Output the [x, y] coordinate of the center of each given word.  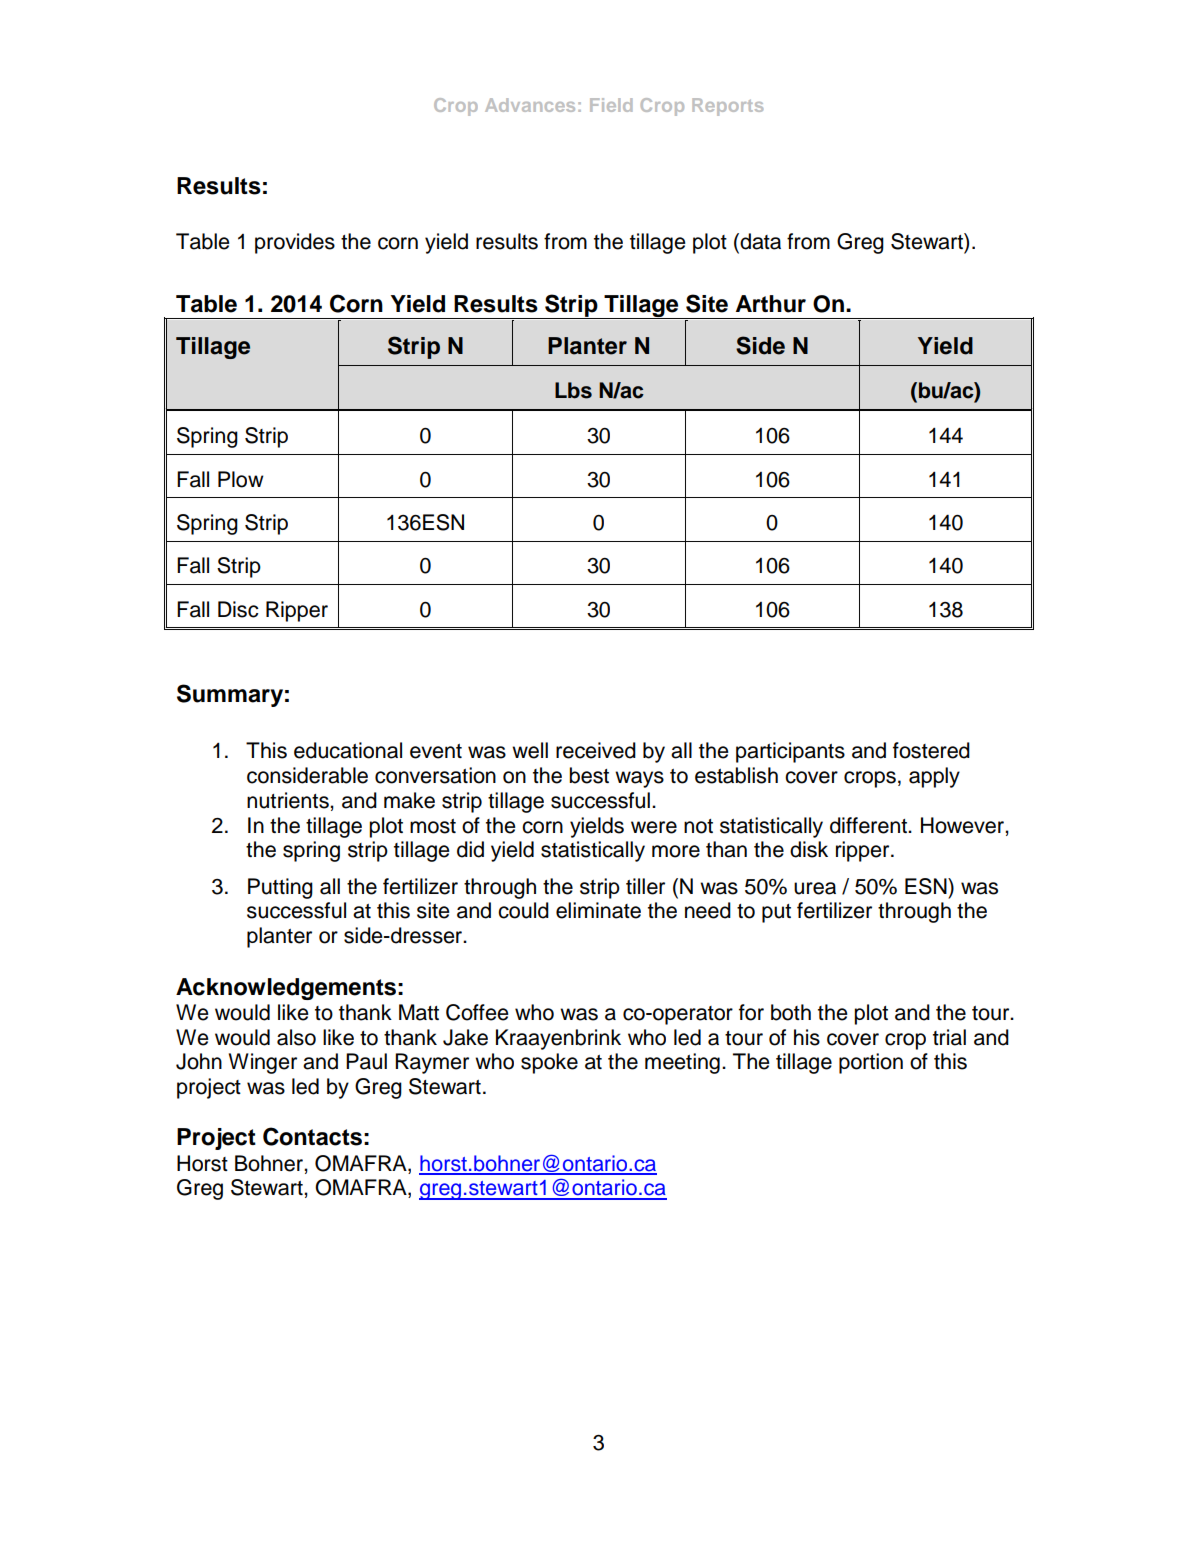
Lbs [573, 390]
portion [871, 1063]
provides [295, 243]
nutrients [289, 800]
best [589, 775]
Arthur [771, 304]
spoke [549, 1063]
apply [934, 777]
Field [611, 105]
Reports [727, 107]
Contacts [312, 1136]
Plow [241, 479]
